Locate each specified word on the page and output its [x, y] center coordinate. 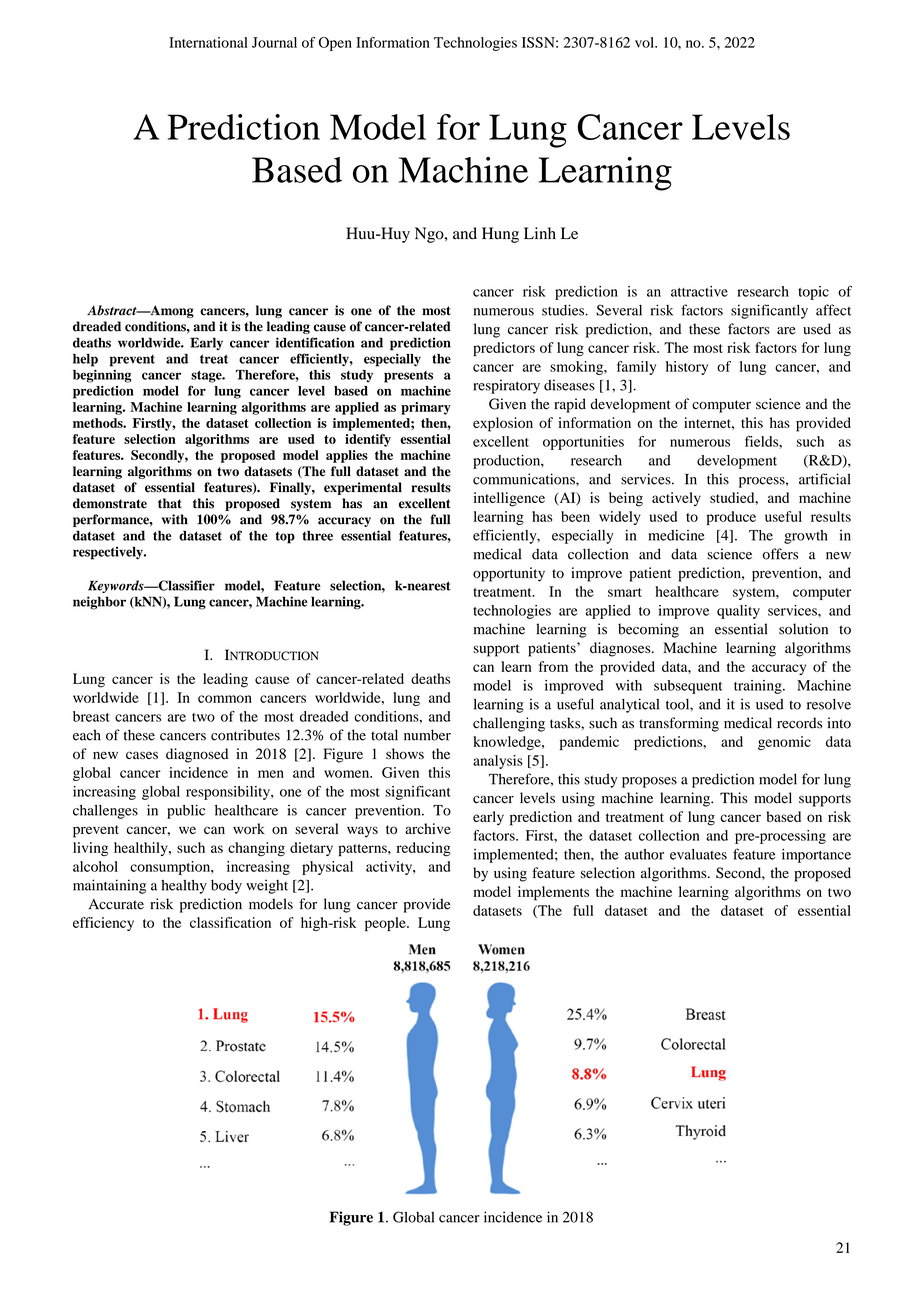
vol [645, 42]
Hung [500, 235]
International [208, 42]
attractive [699, 291]
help [85, 360]
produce [731, 518]
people [386, 924]
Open [335, 44]
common [225, 699]
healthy [184, 886]
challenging [509, 724]
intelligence [509, 499]
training [759, 687]
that [170, 503]
